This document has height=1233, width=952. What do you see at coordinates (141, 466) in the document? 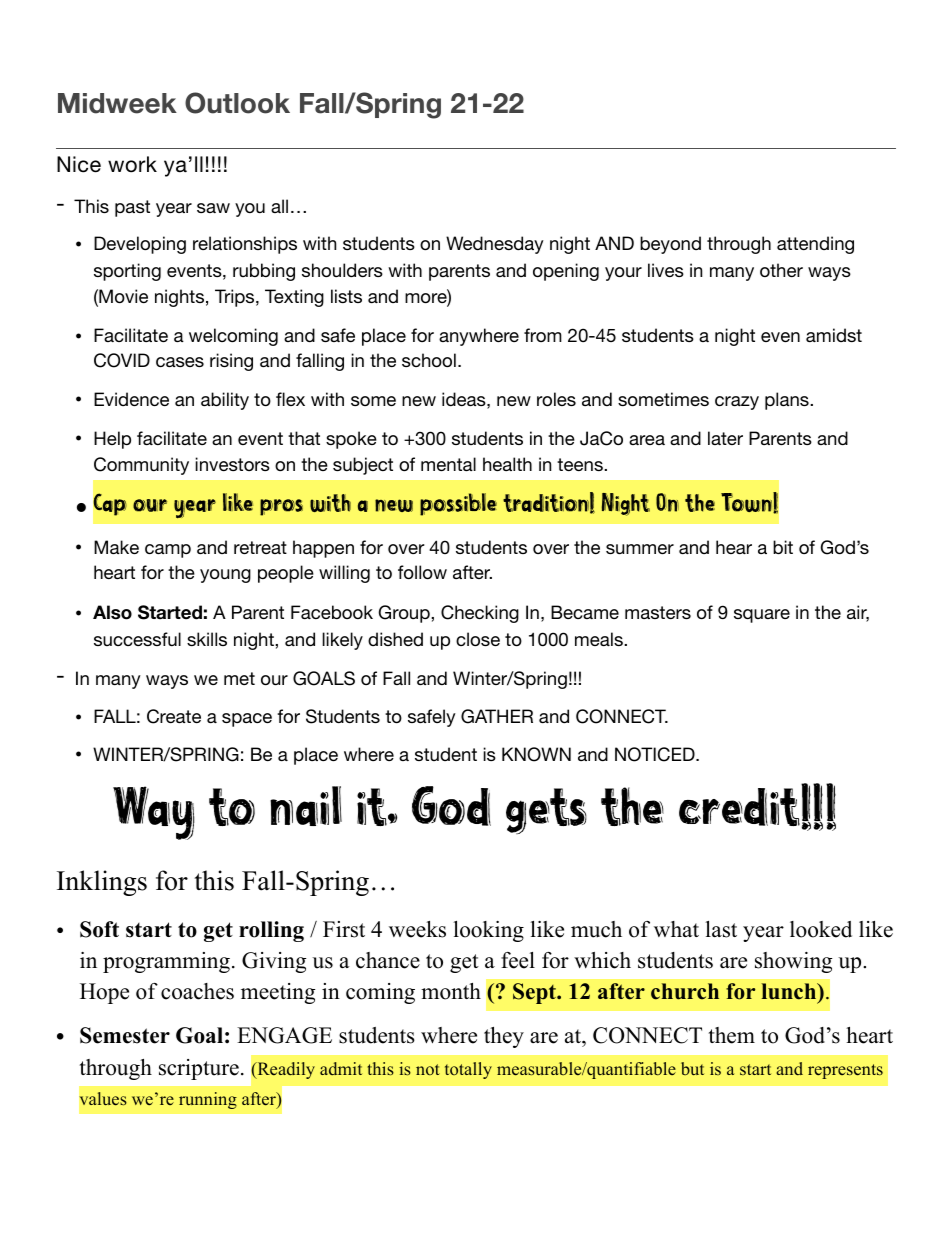
I see `Community` at bounding box center [141, 466].
